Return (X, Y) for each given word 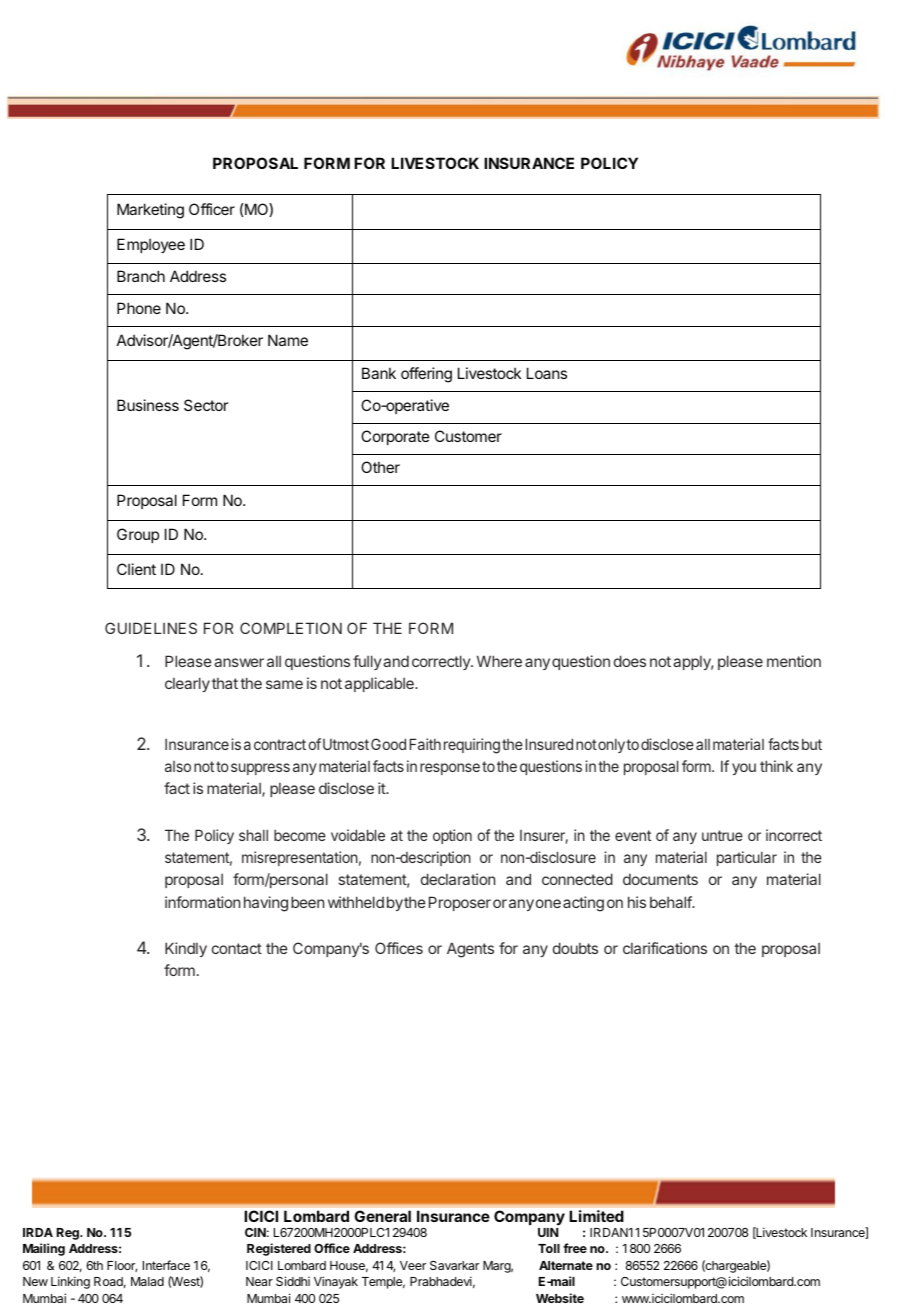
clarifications (665, 948)
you (744, 769)
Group (138, 535)
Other (380, 467)
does (630, 661)
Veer (413, 1265)
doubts (575, 948)
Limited (596, 1216)
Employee (151, 245)
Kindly (186, 949)
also (178, 766)
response (450, 769)
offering (426, 375)
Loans (547, 373)
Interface (166, 1265)
